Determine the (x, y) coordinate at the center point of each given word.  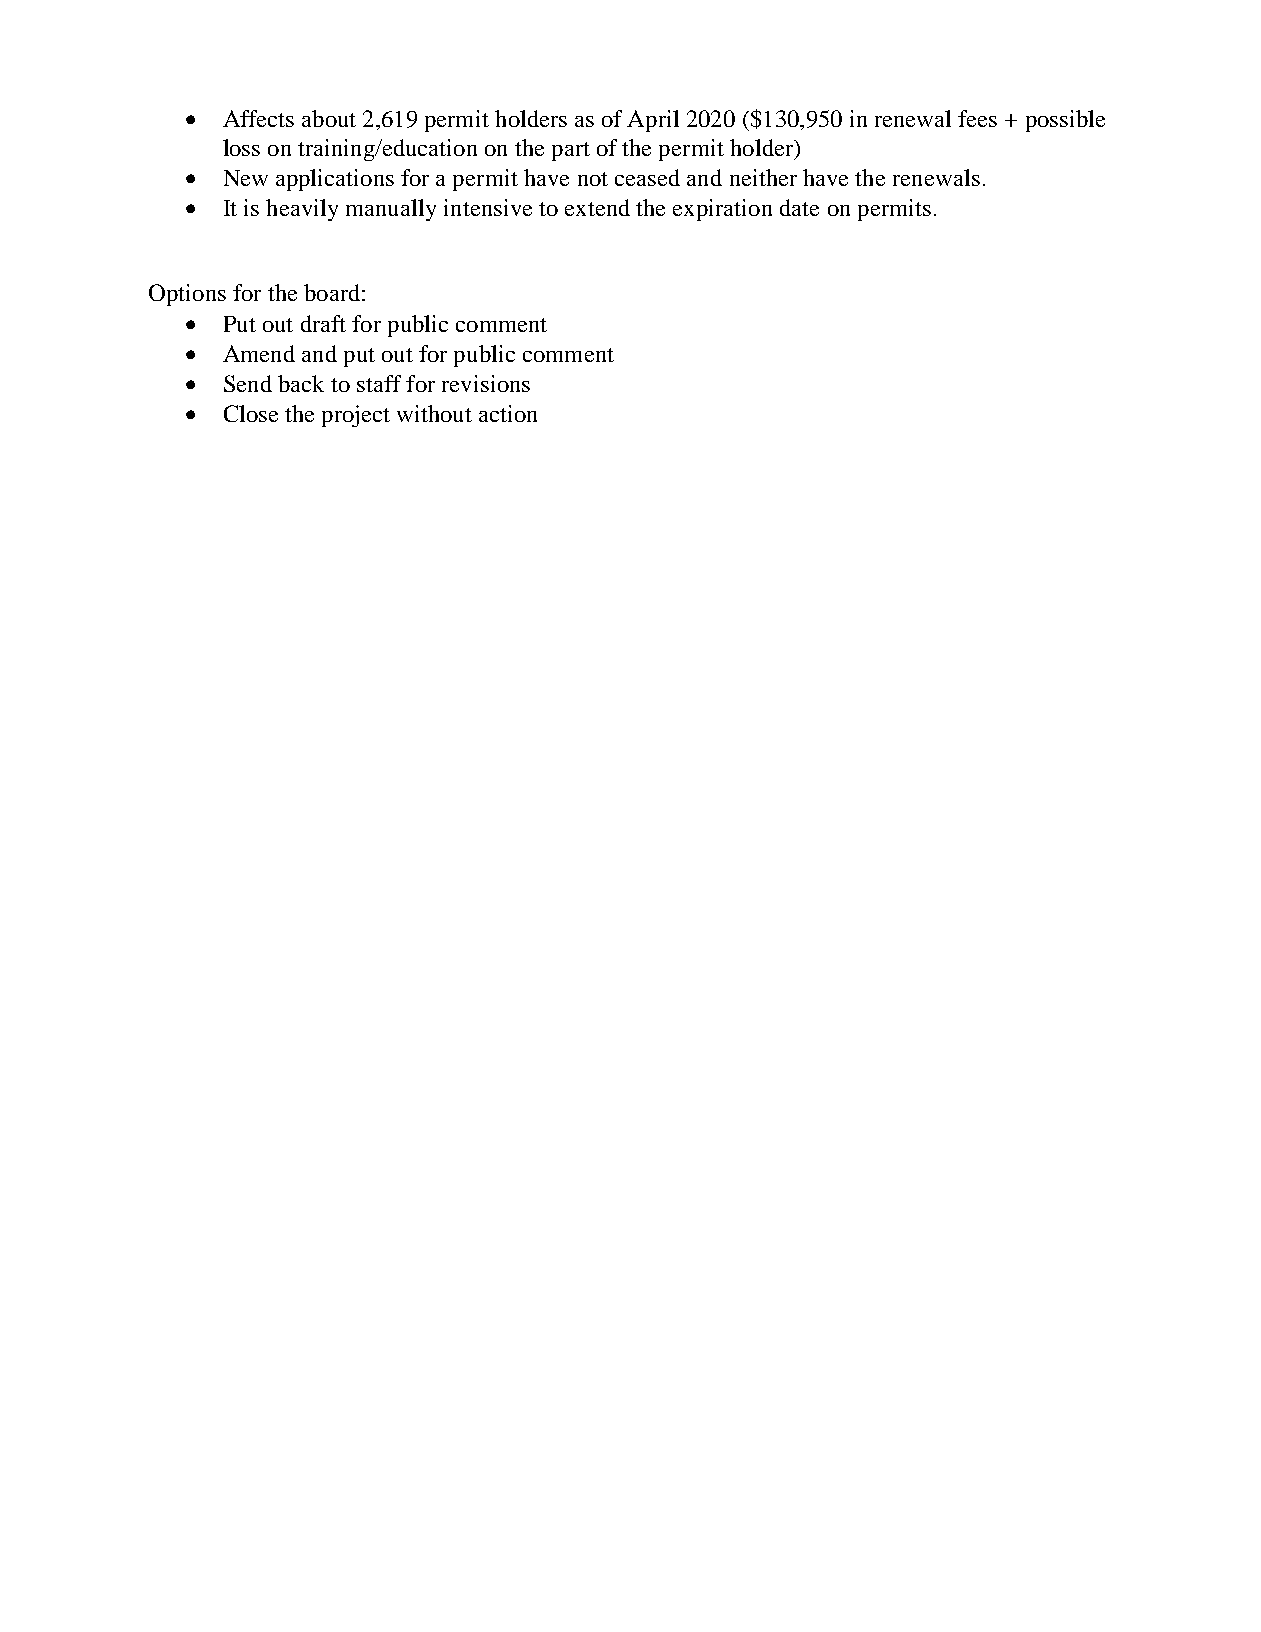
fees (977, 118)
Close (251, 413)
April (653, 121)
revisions (486, 383)
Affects (258, 118)
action (508, 413)
